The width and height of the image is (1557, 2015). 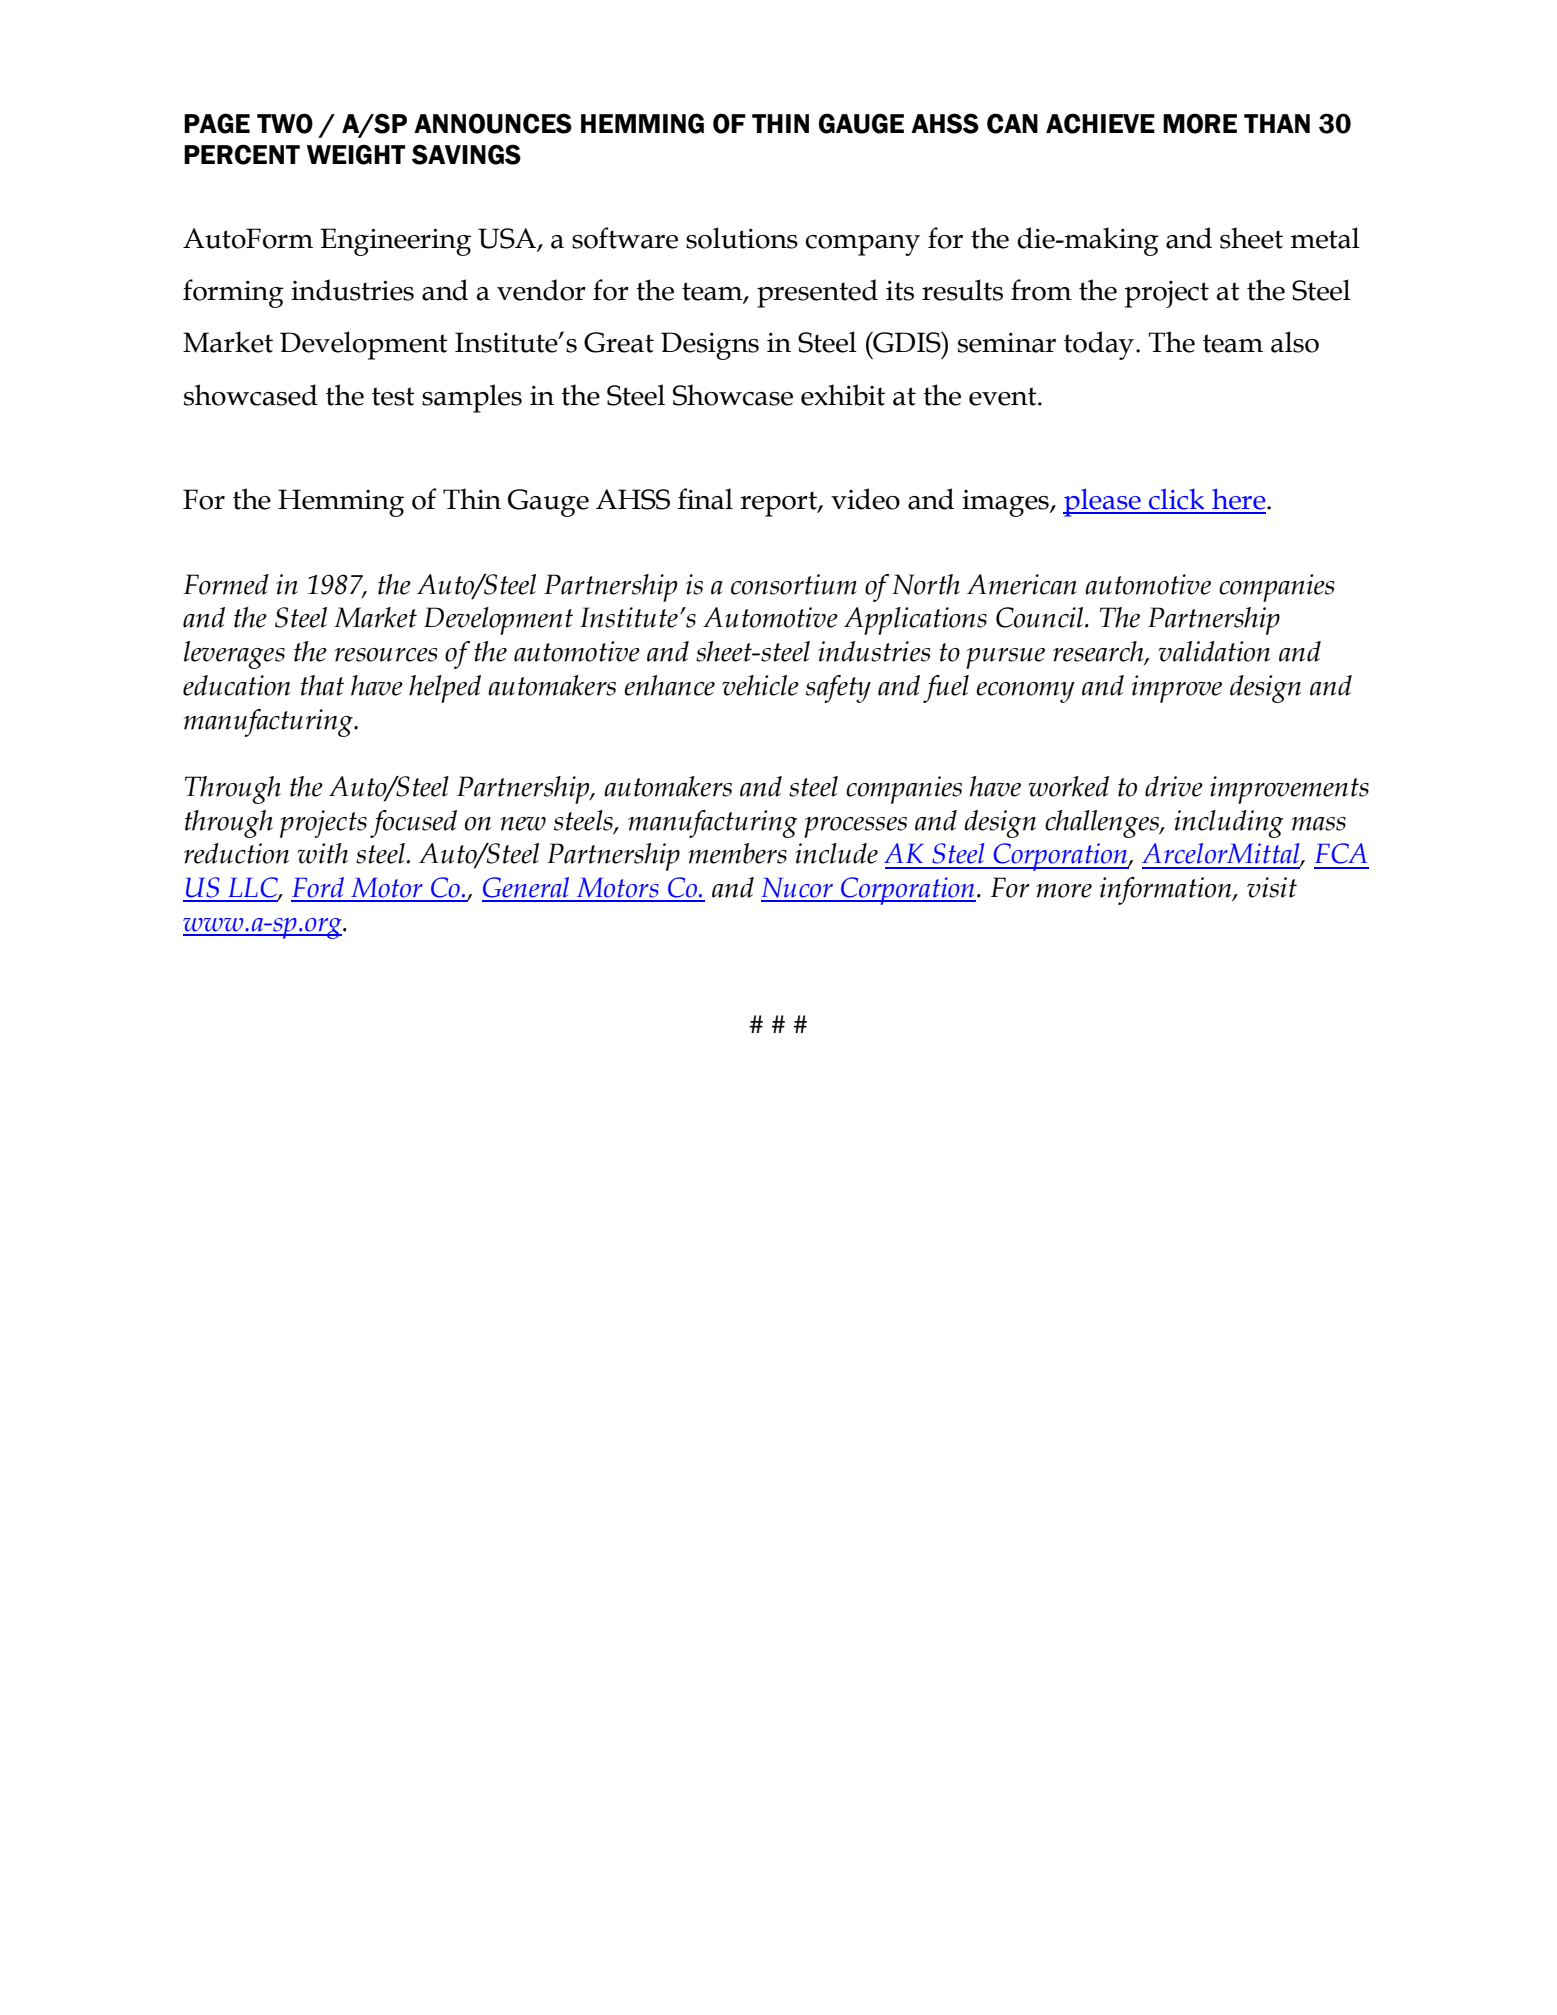 What do you see at coordinates (1214, 651) in the image?
I see `validation` at bounding box center [1214, 651].
